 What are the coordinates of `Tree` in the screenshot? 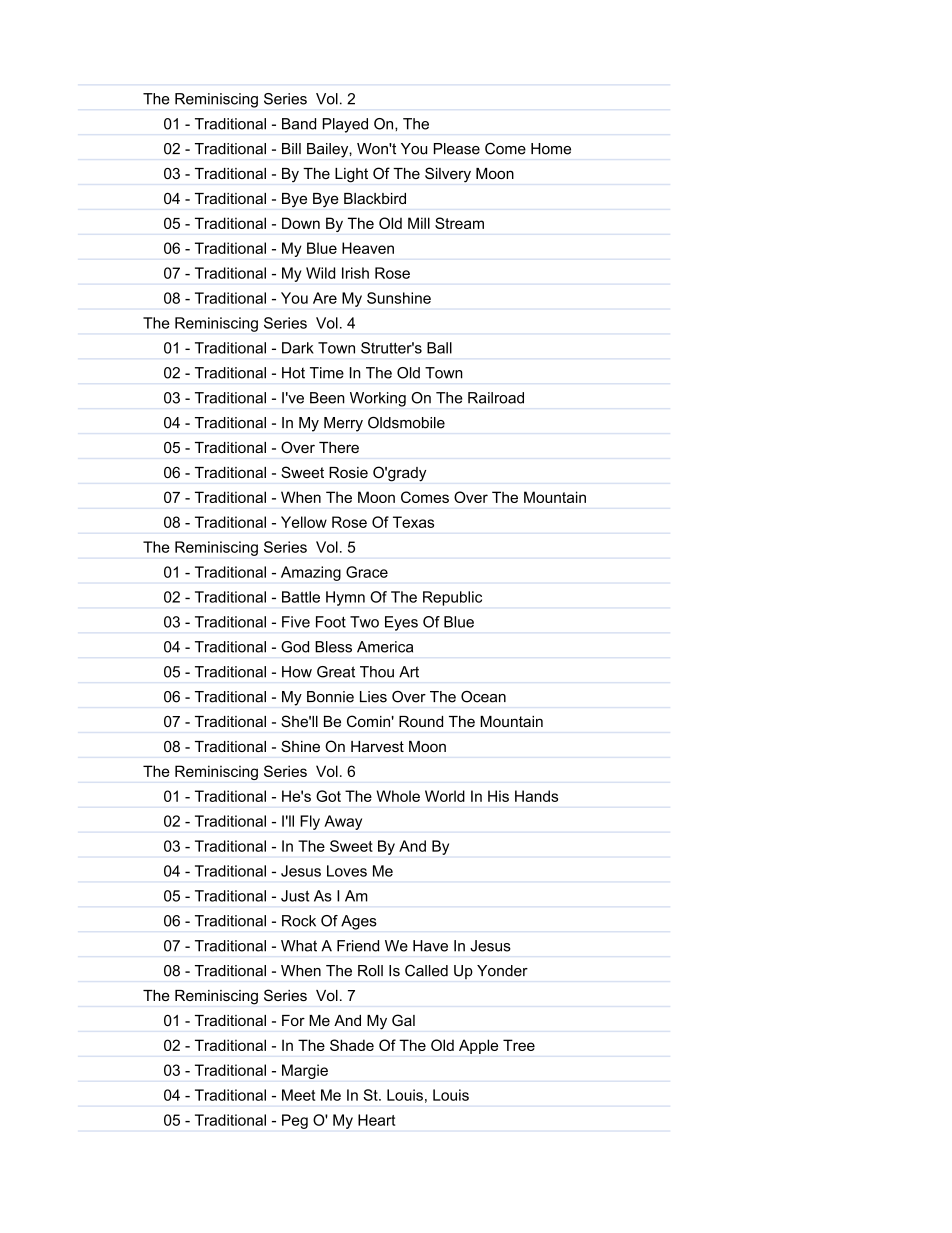 It's located at (519, 1045).
